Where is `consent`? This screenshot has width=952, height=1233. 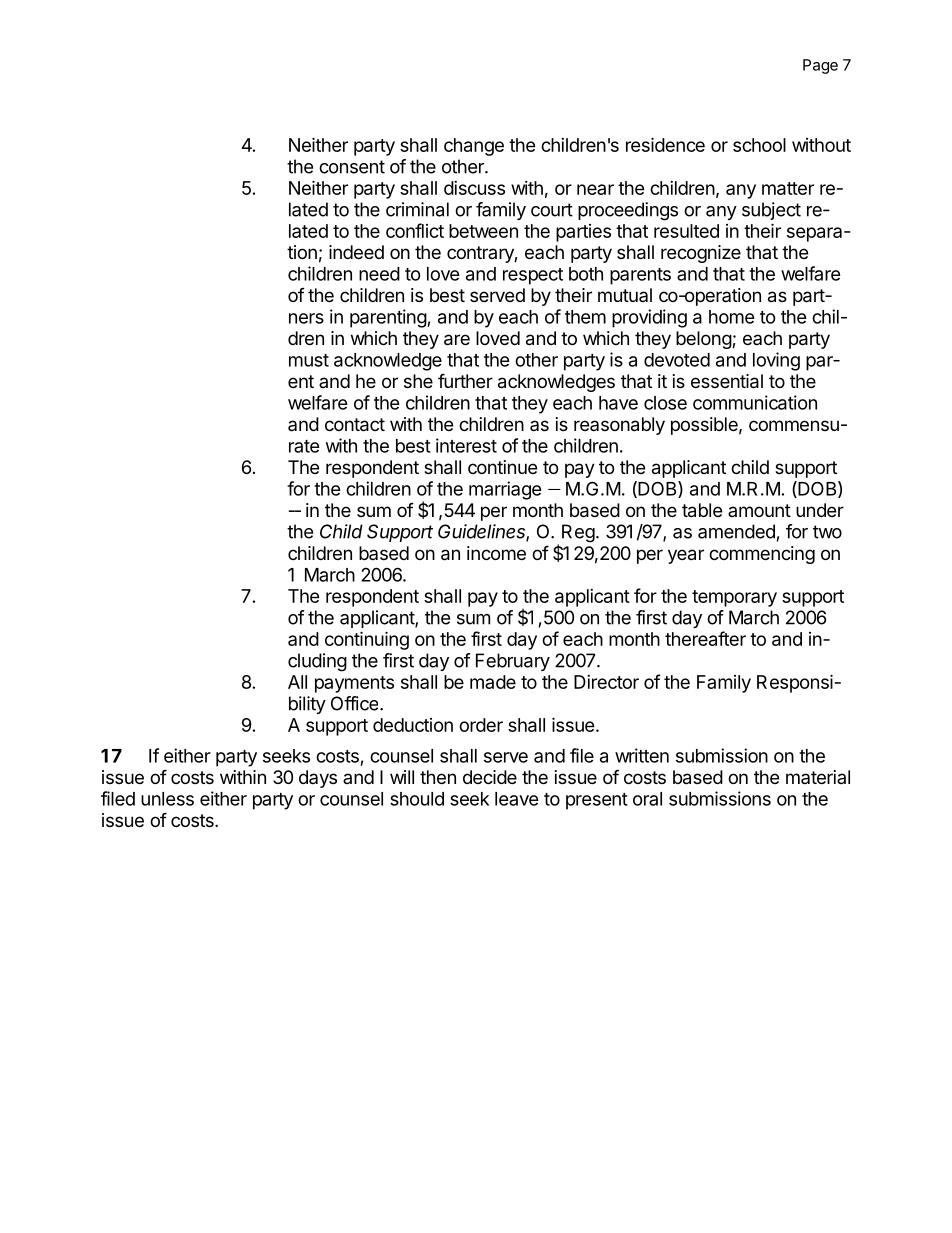
consent is located at coordinates (352, 167).
